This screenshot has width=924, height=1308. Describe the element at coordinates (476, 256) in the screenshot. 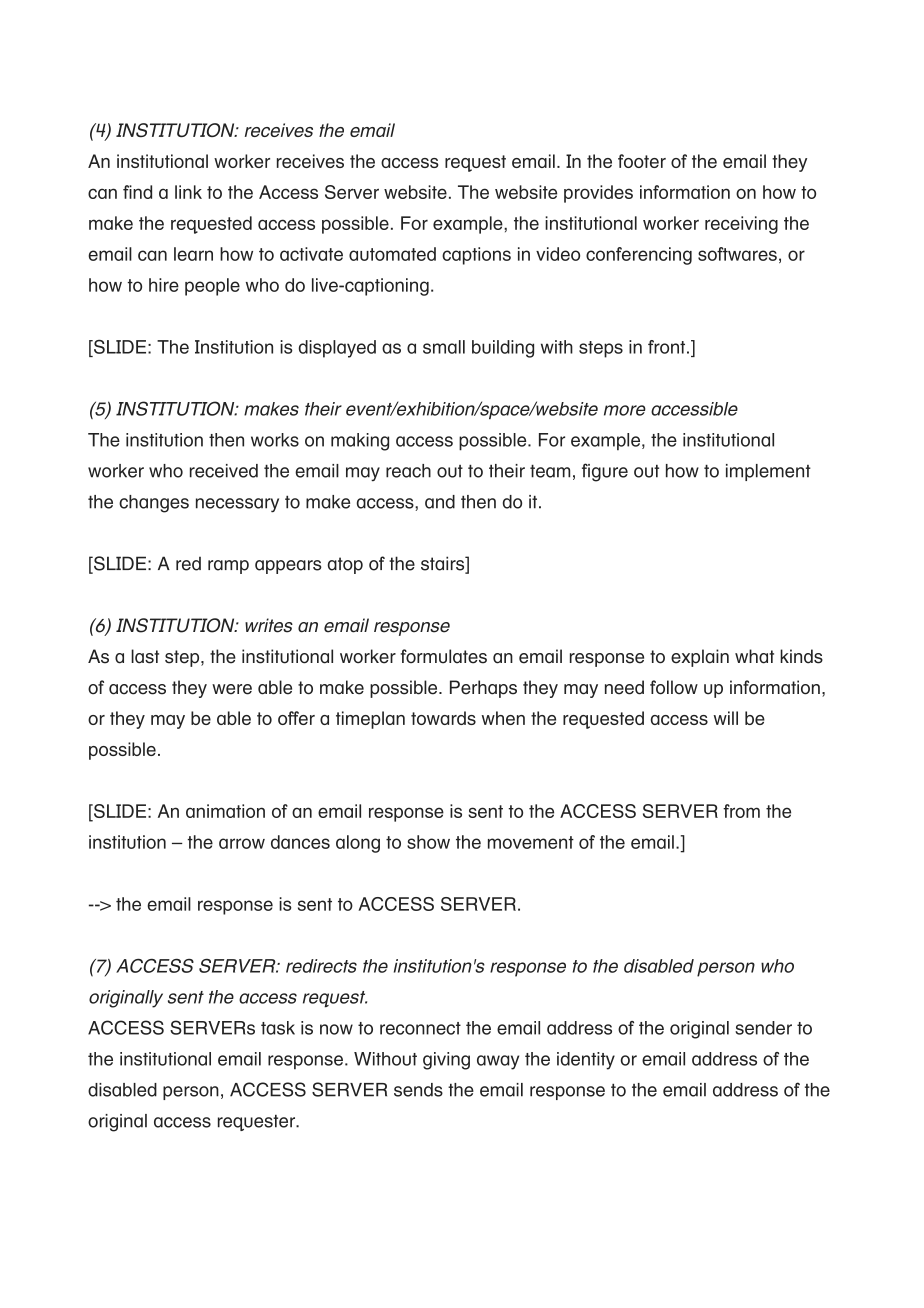

I see `captions` at that location.
